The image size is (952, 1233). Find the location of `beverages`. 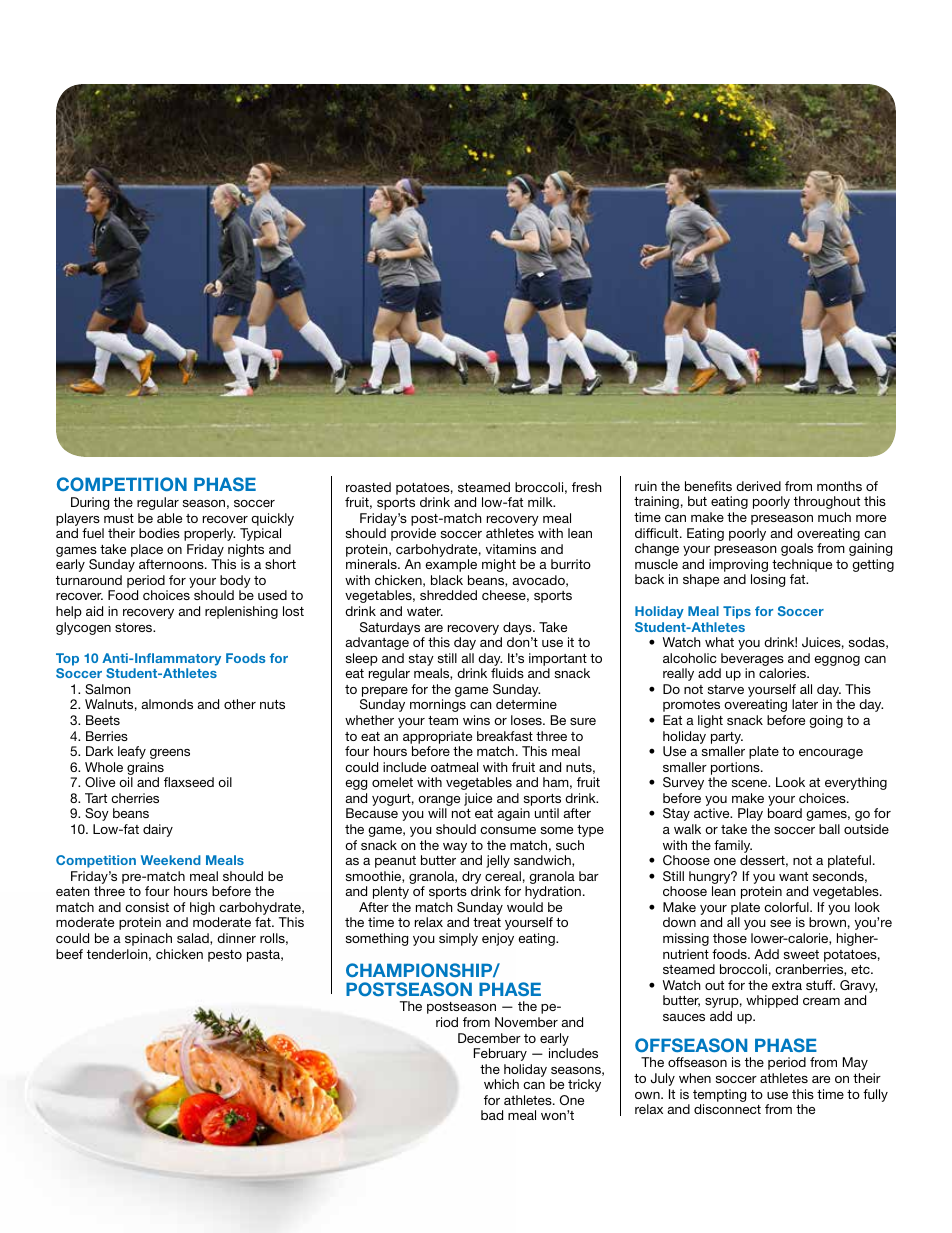

beverages is located at coordinates (751, 661).
